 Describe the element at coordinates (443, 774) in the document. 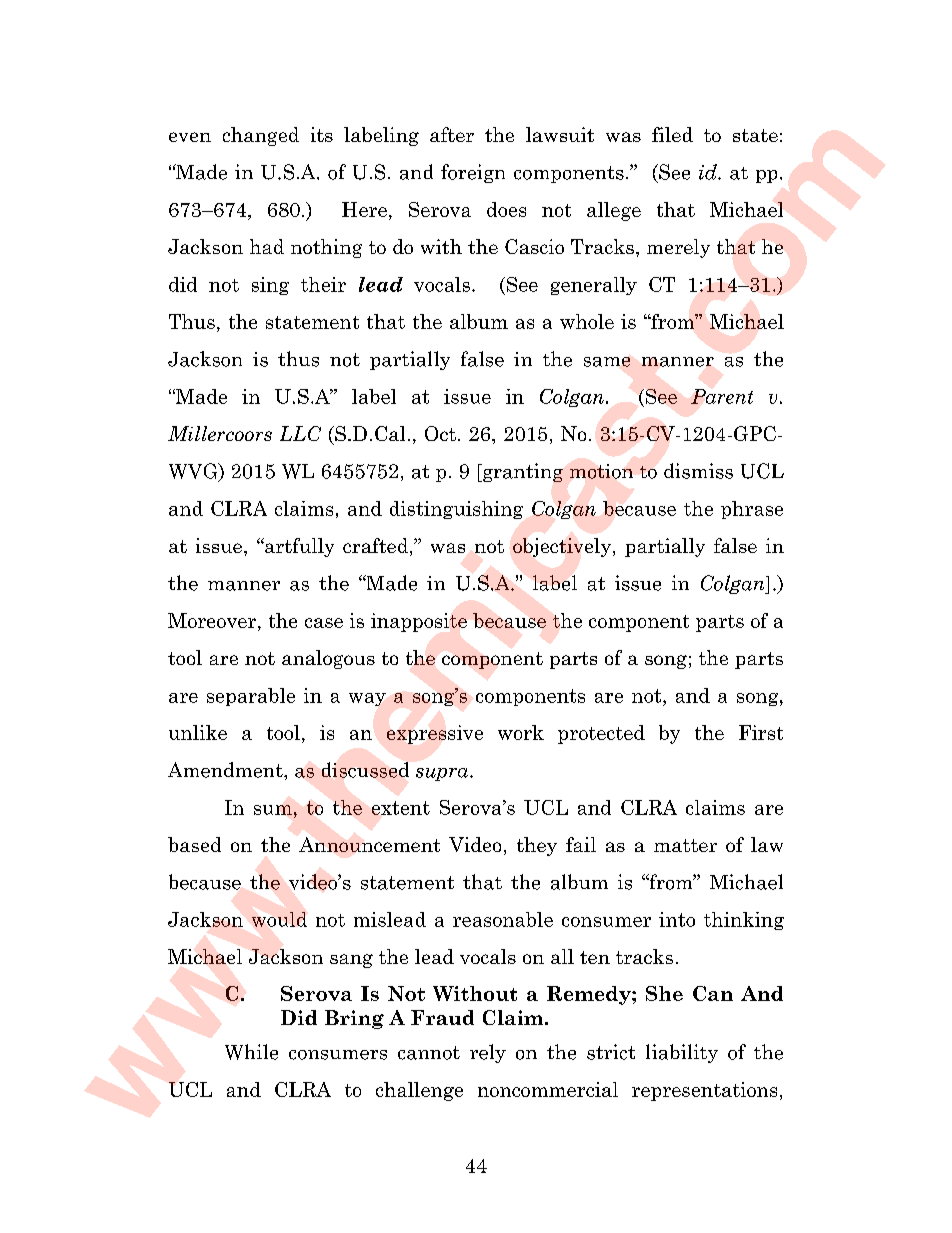

I see `supra` at that location.
